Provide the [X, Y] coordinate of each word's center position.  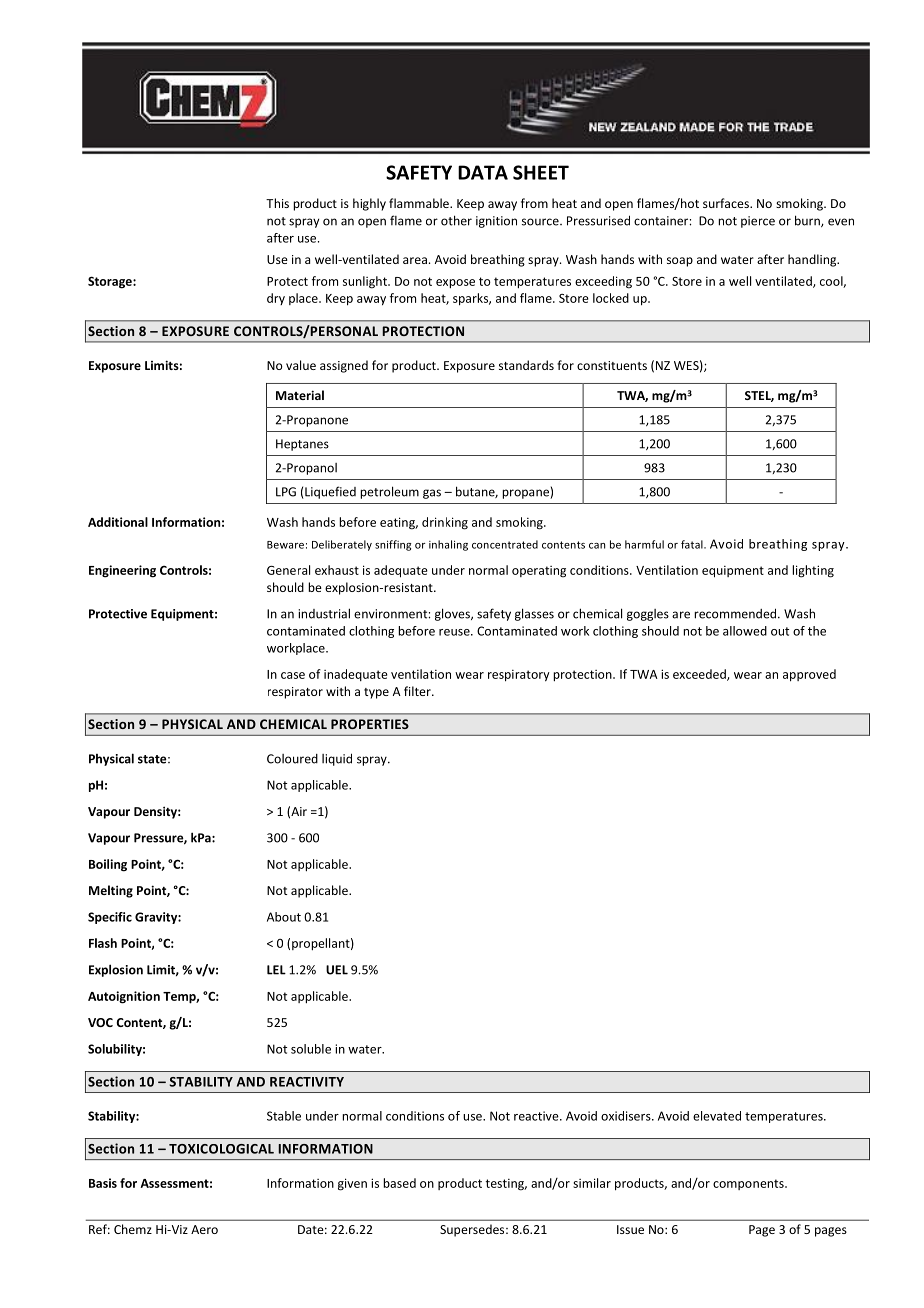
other [456, 220]
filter [418, 691]
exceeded [700, 675]
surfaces [727, 203]
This [277, 203]
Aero [204, 1229]
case [293, 675]
